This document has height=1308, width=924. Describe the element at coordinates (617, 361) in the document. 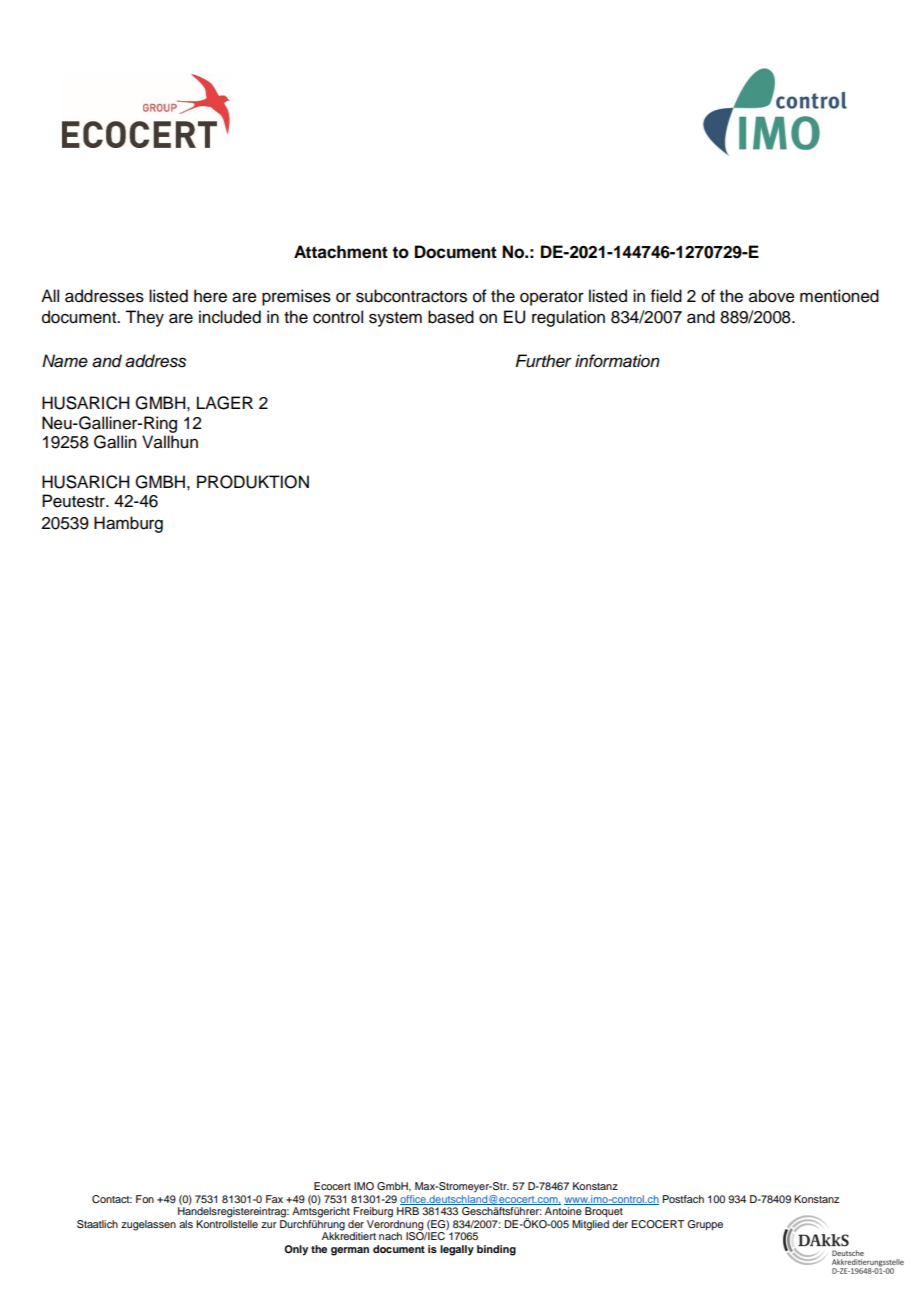

I see `information` at that location.
